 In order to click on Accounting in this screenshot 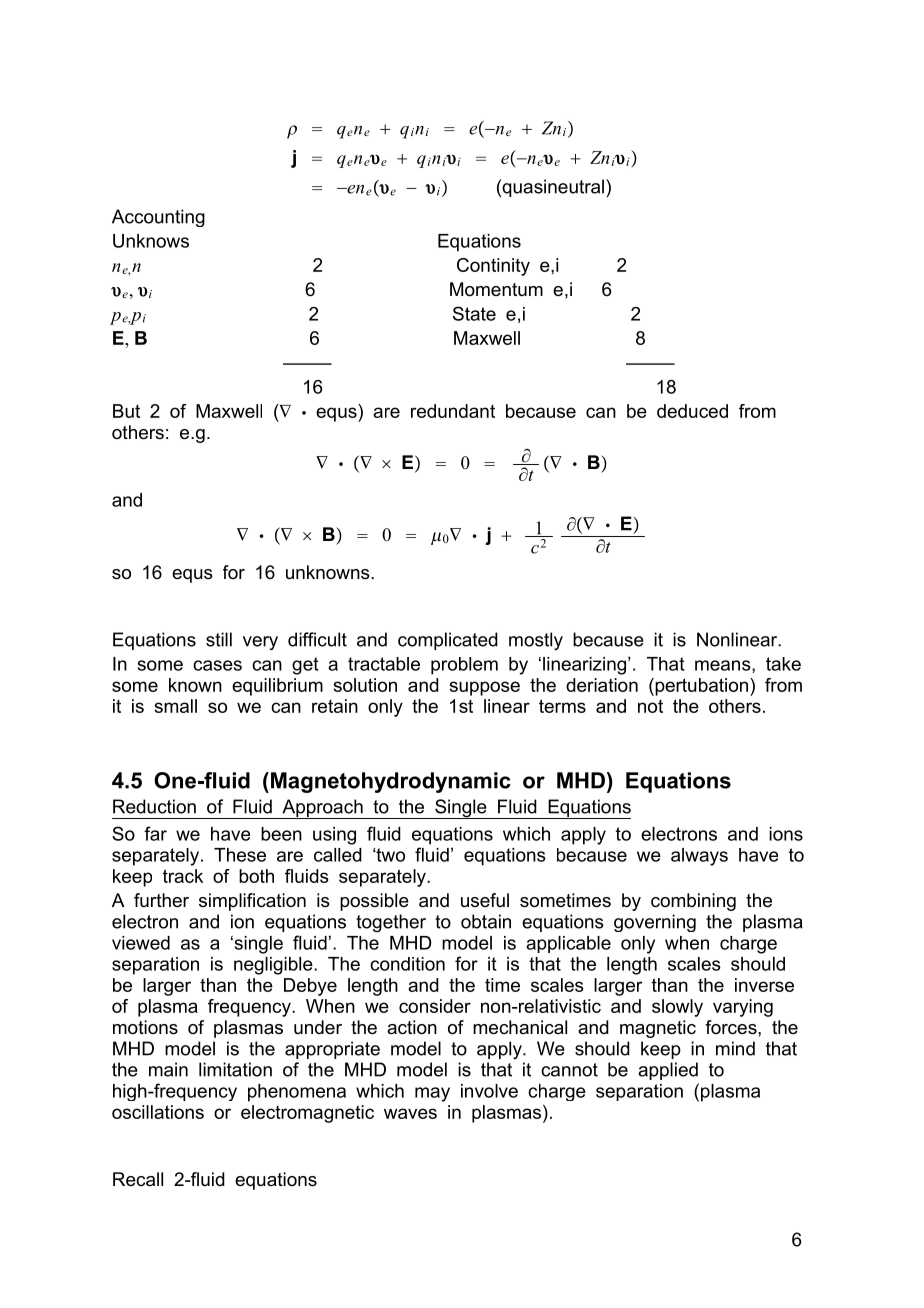, I will do `click(158, 218)`.
